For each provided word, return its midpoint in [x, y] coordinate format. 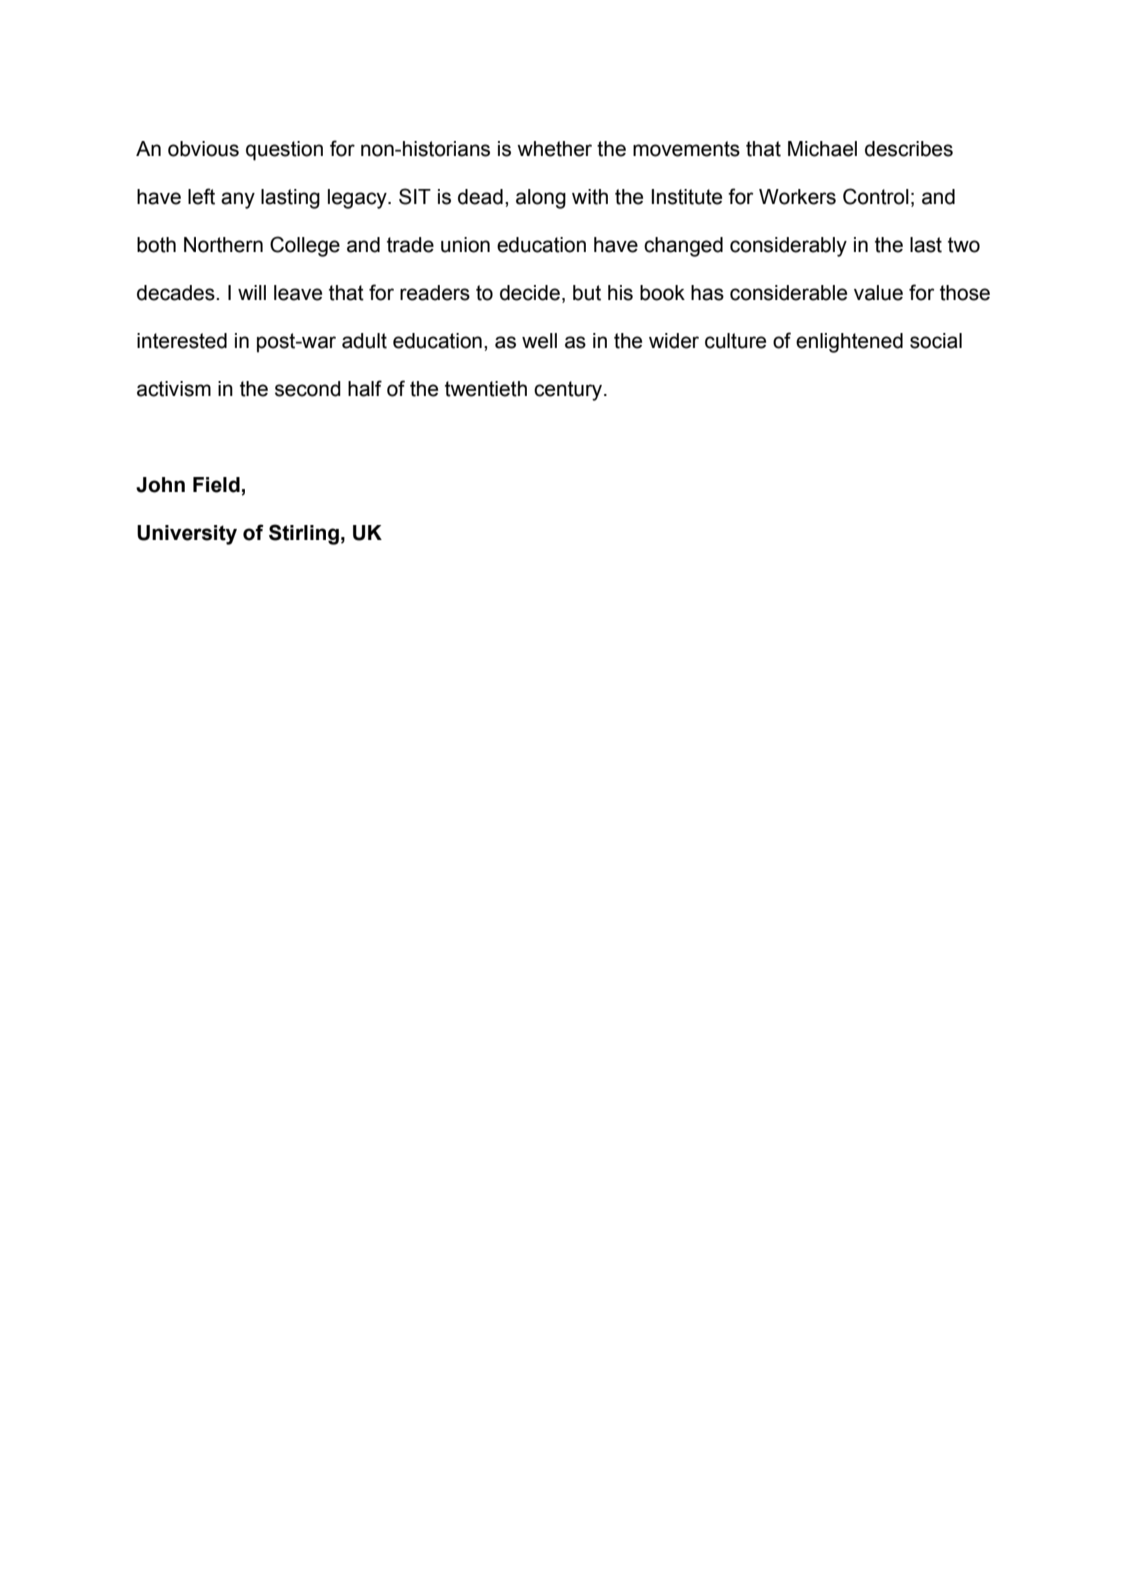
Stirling [304, 534]
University [187, 535]
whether [554, 149]
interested [182, 341]
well [539, 341]
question [284, 151]
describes [909, 149]
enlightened [849, 343]
